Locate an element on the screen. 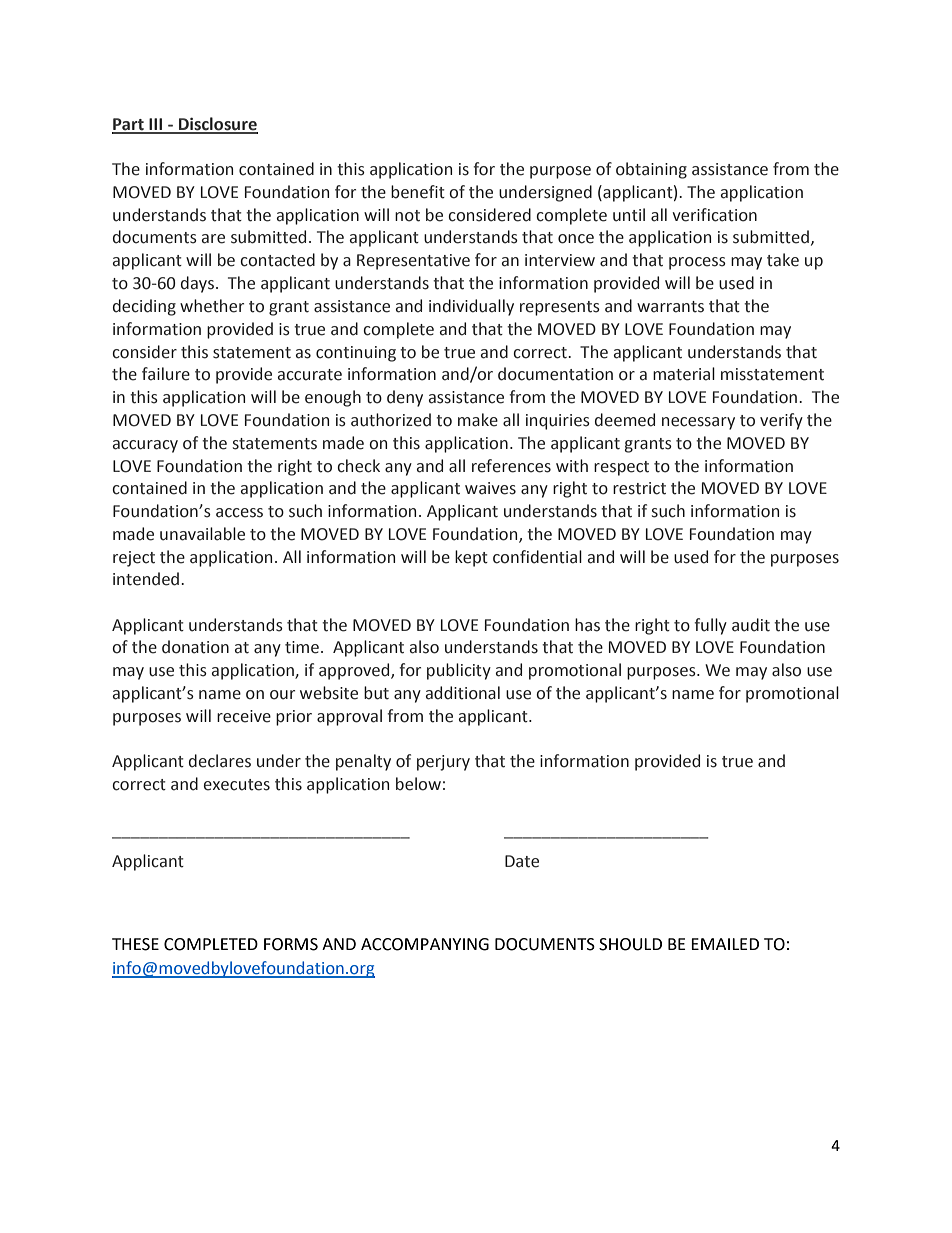 The width and height of the screenshot is (952, 1233). material is located at coordinates (684, 374).
